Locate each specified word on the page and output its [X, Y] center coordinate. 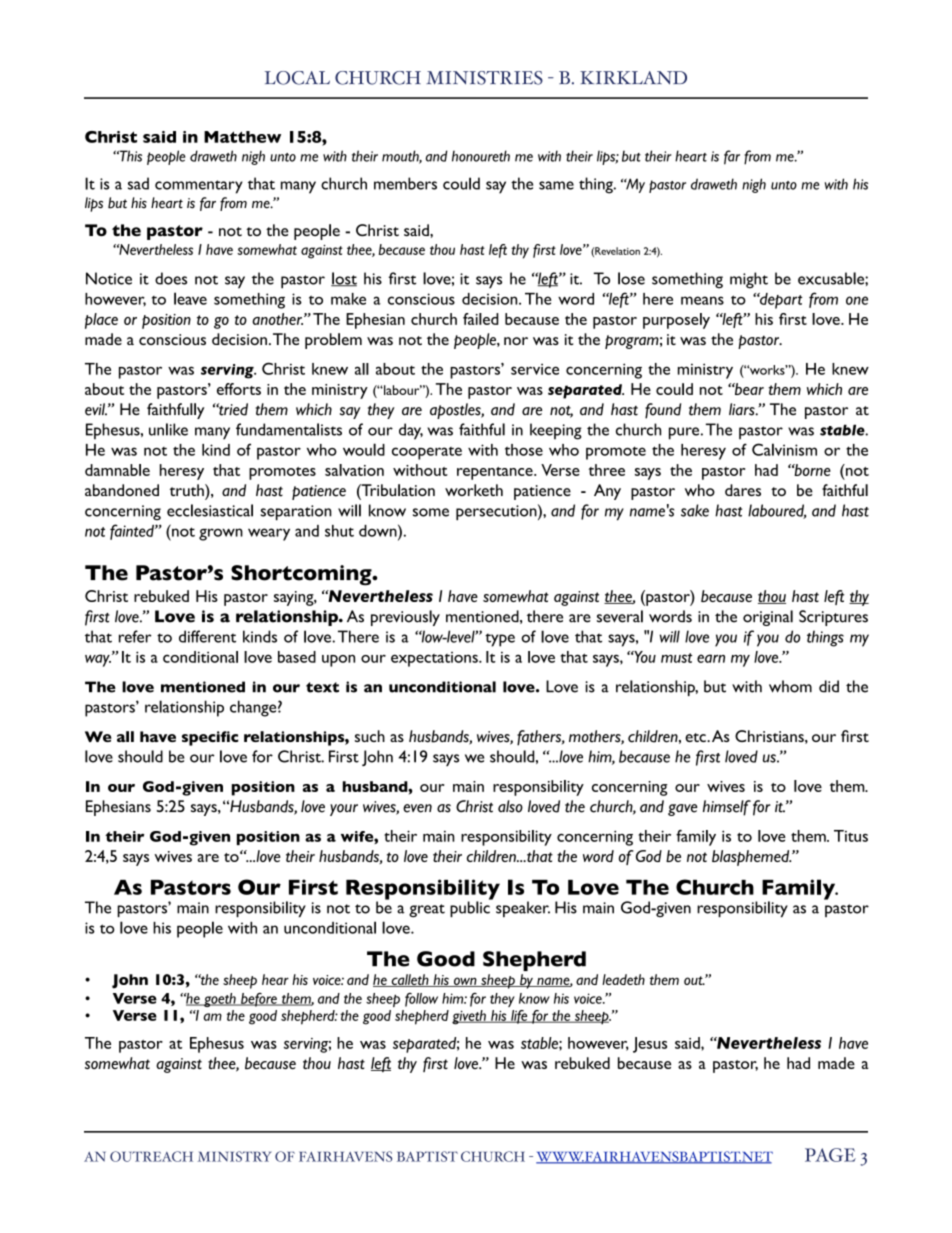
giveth [470, 1017]
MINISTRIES [484, 78]
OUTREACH [151, 1156]
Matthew [242, 137]
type [500, 640]
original [768, 618]
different [207, 636]
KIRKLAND [633, 78]
